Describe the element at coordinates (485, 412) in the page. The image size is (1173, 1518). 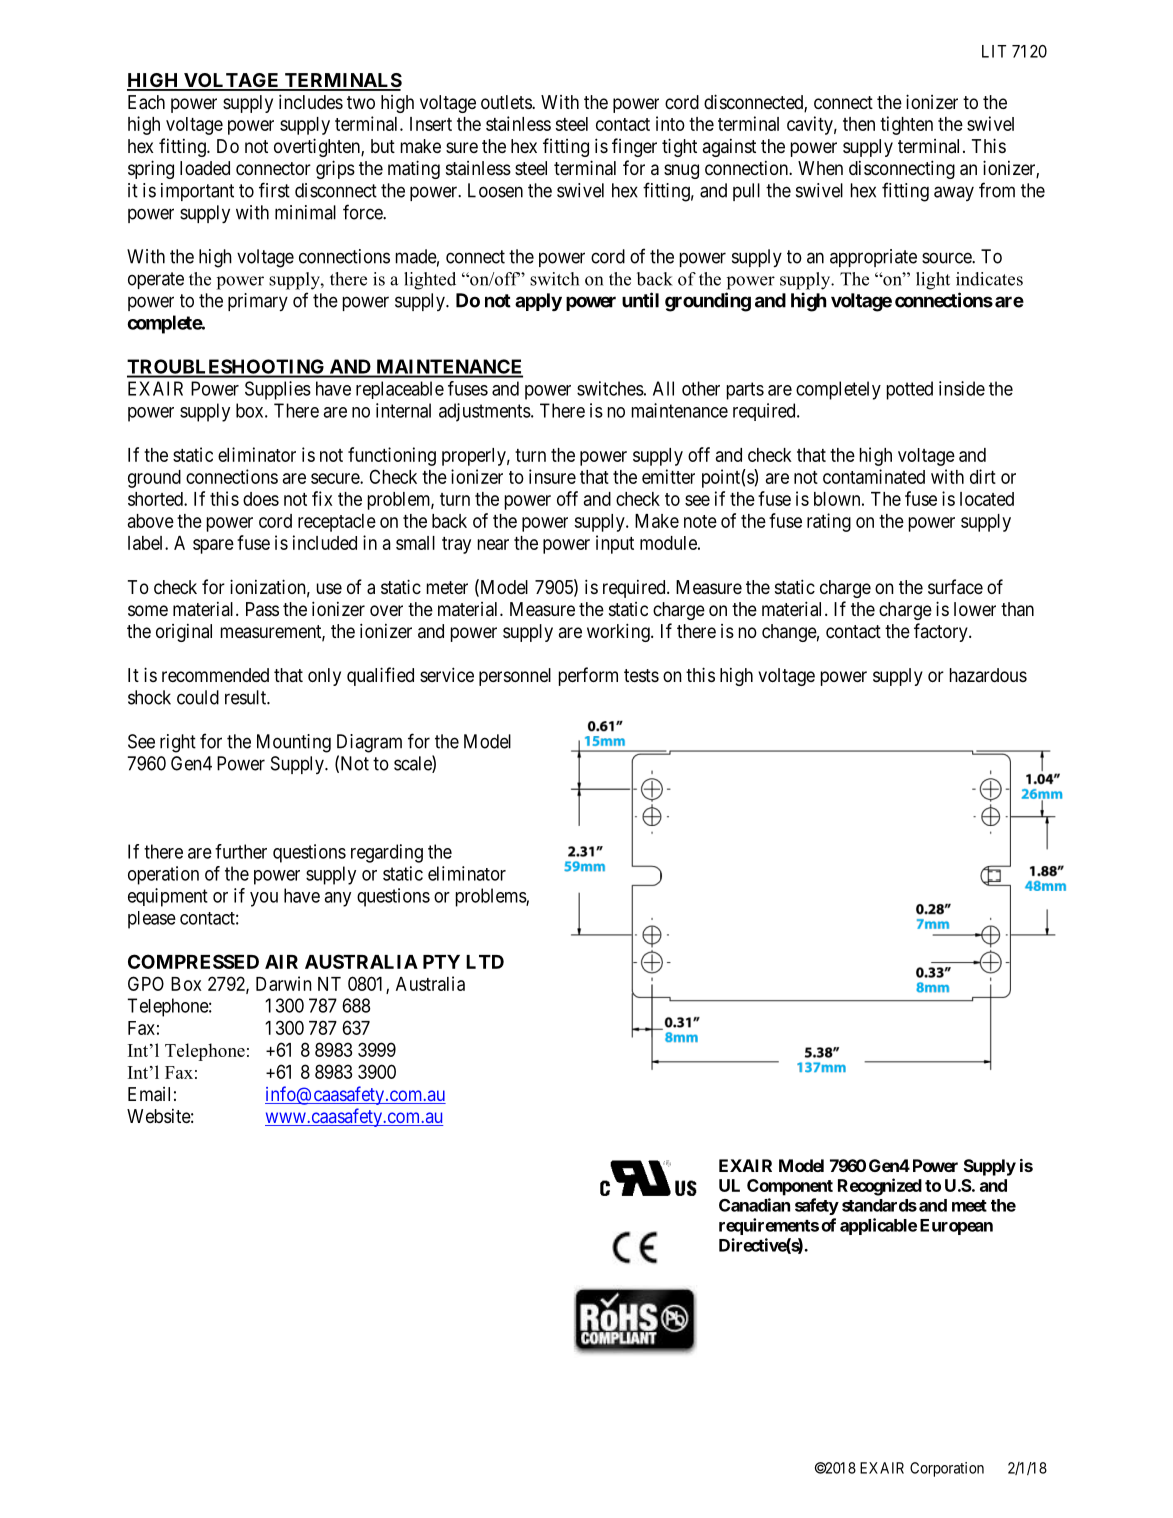
I see `adjustments` at that location.
